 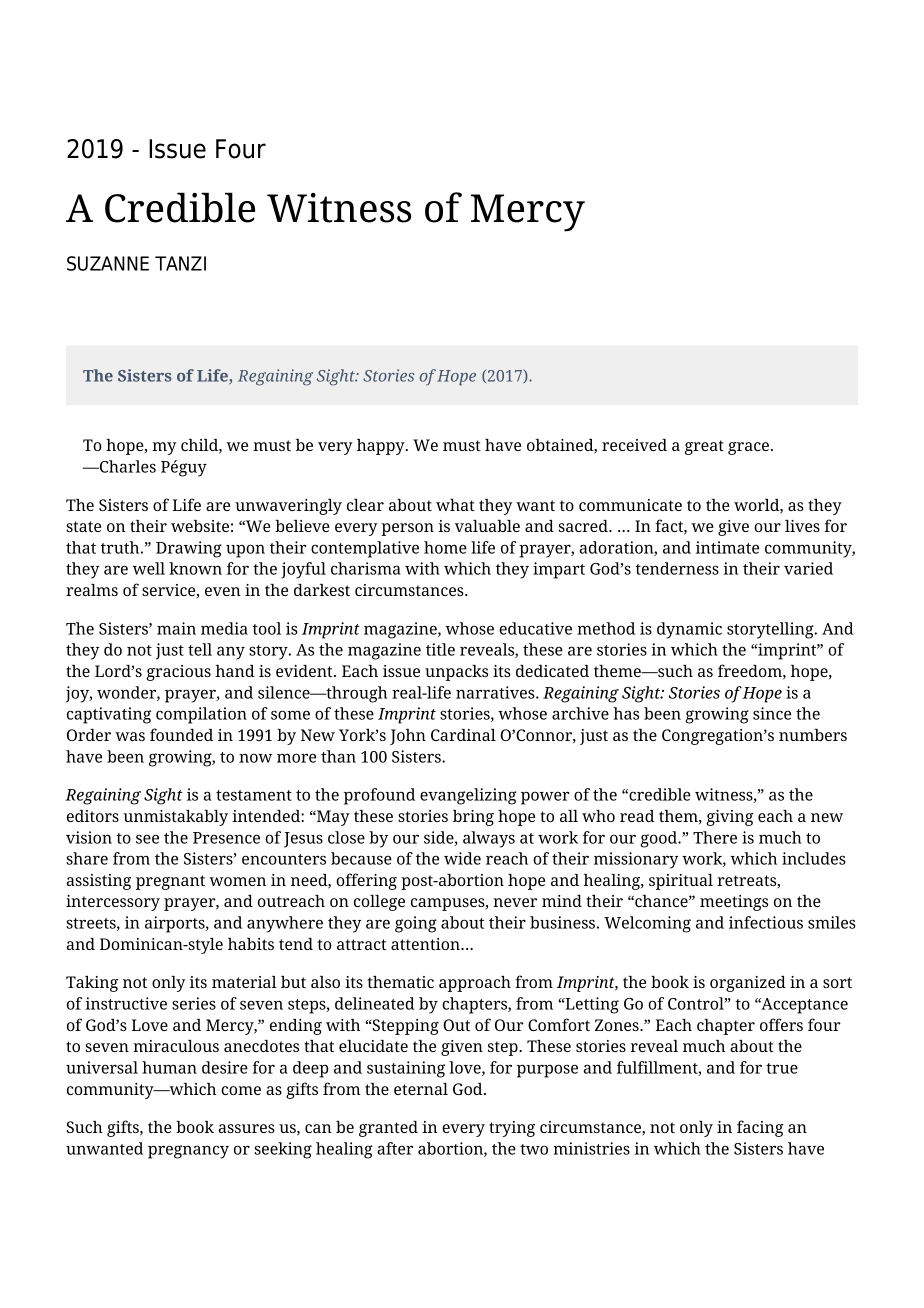 What do you see at coordinates (715, 837) in the document?
I see `There` at bounding box center [715, 837].
